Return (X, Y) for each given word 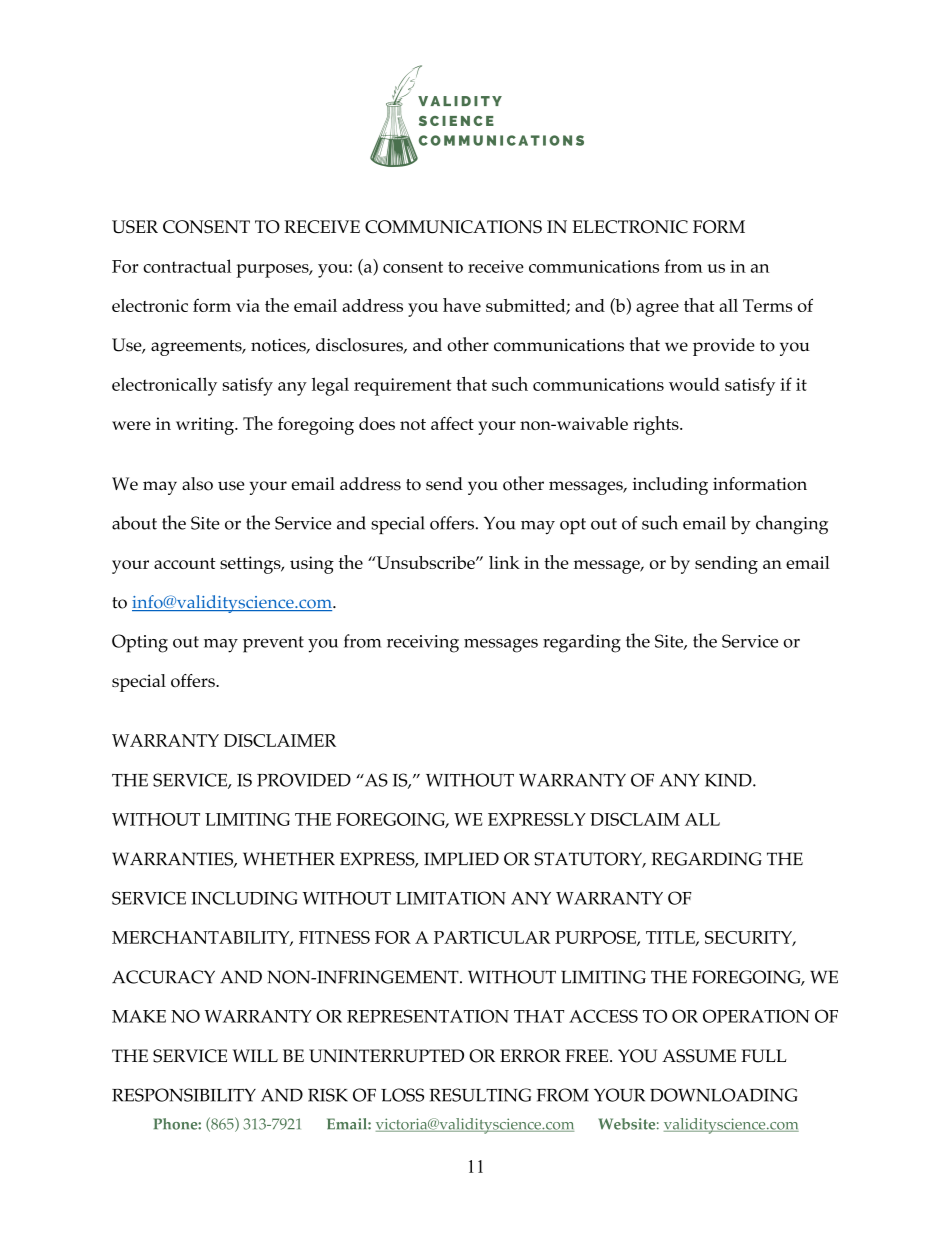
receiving (423, 644)
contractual (187, 266)
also (197, 484)
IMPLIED (461, 858)
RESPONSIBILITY (184, 1095)
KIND (729, 780)
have (462, 305)
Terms (767, 305)
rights (657, 425)
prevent (273, 644)
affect (452, 423)
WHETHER (289, 858)
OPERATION (756, 1016)
